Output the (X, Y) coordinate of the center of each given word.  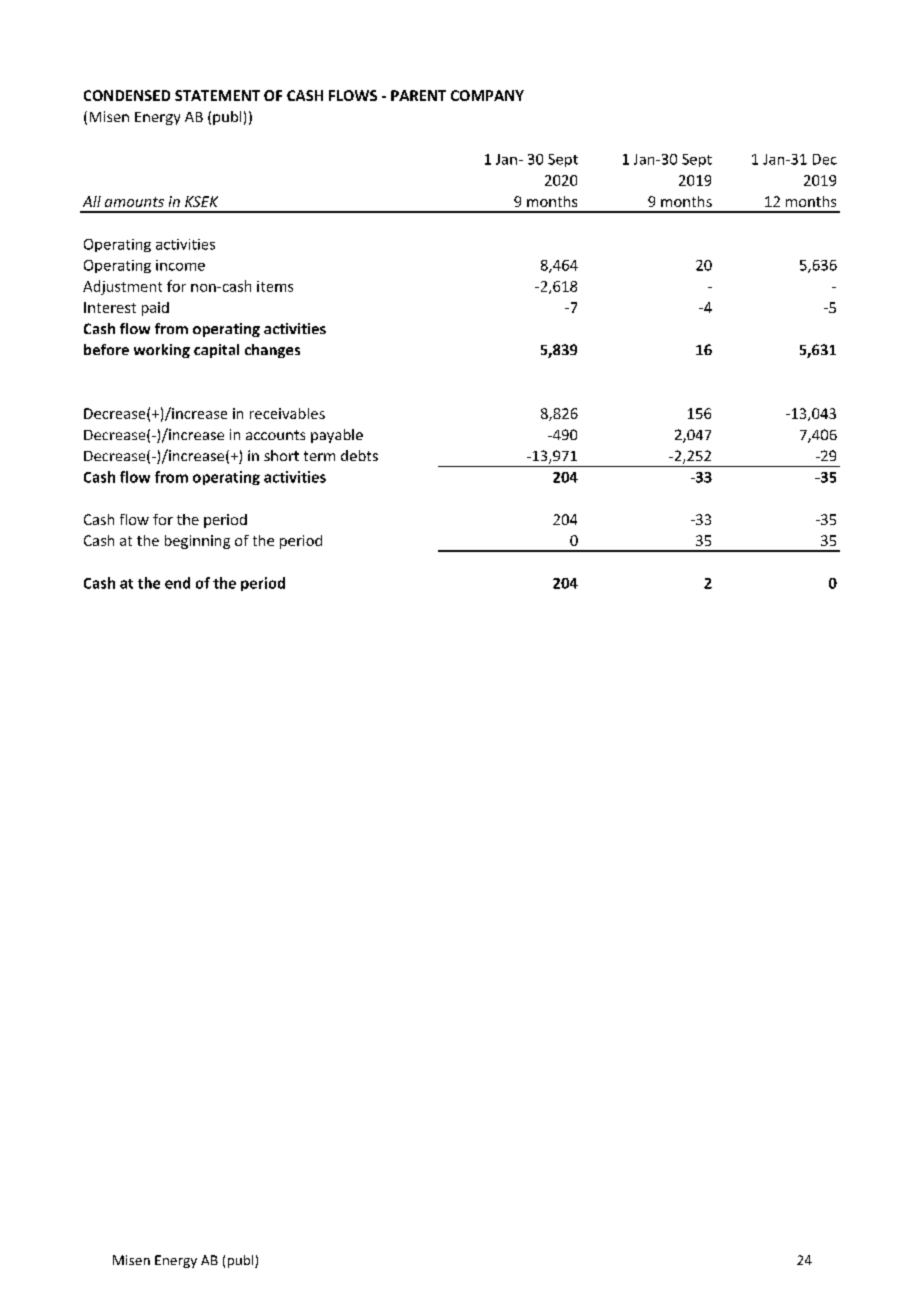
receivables (287, 413)
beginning (197, 542)
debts (359, 455)
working (162, 351)
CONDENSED (127, 95)
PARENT (418, 95)
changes (272, 351)
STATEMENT (217, 95)
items (275, 286)
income (180, 265)
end (177, 583)
